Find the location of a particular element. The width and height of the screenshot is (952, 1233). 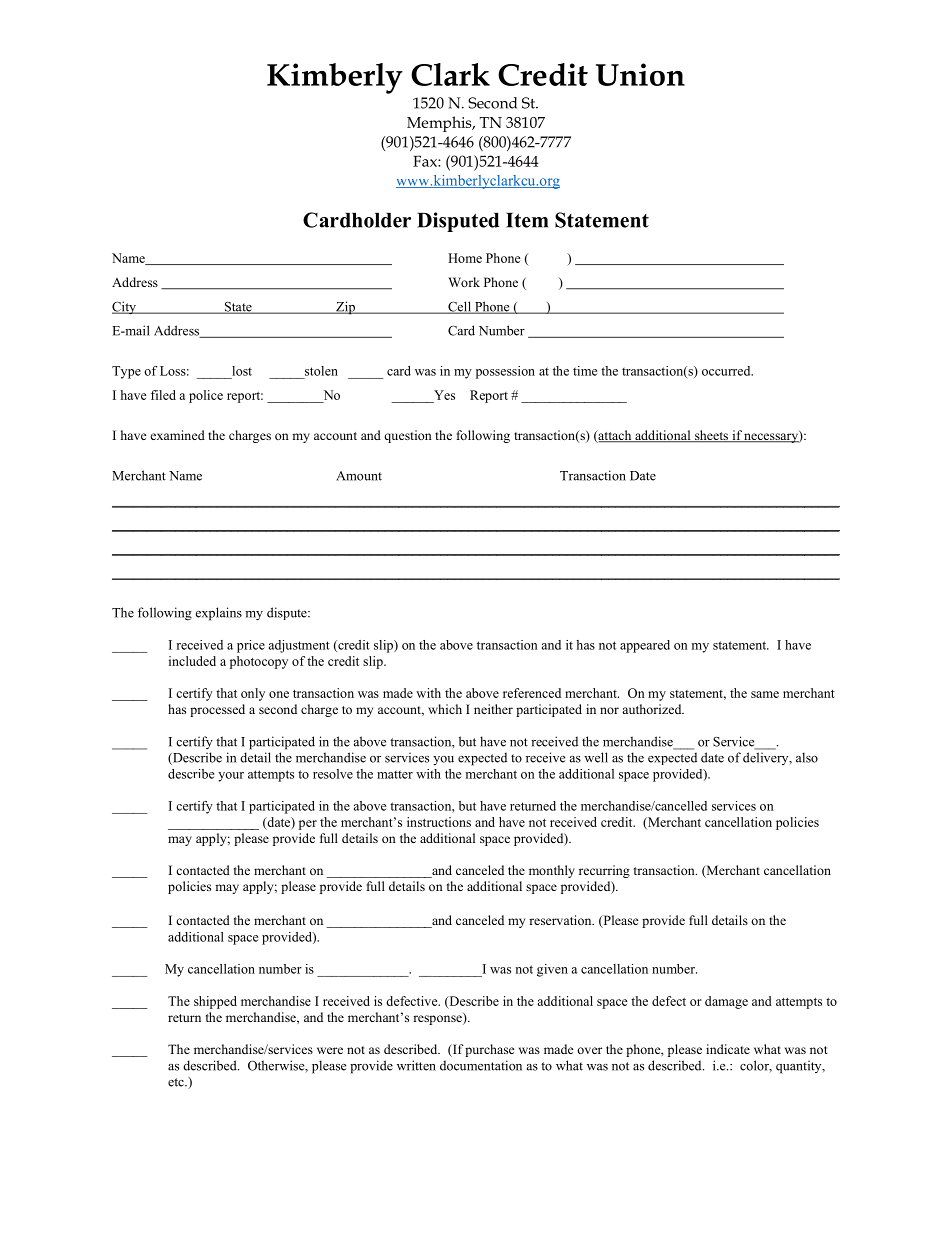

Memphis is located at coordinates (440, 124).
